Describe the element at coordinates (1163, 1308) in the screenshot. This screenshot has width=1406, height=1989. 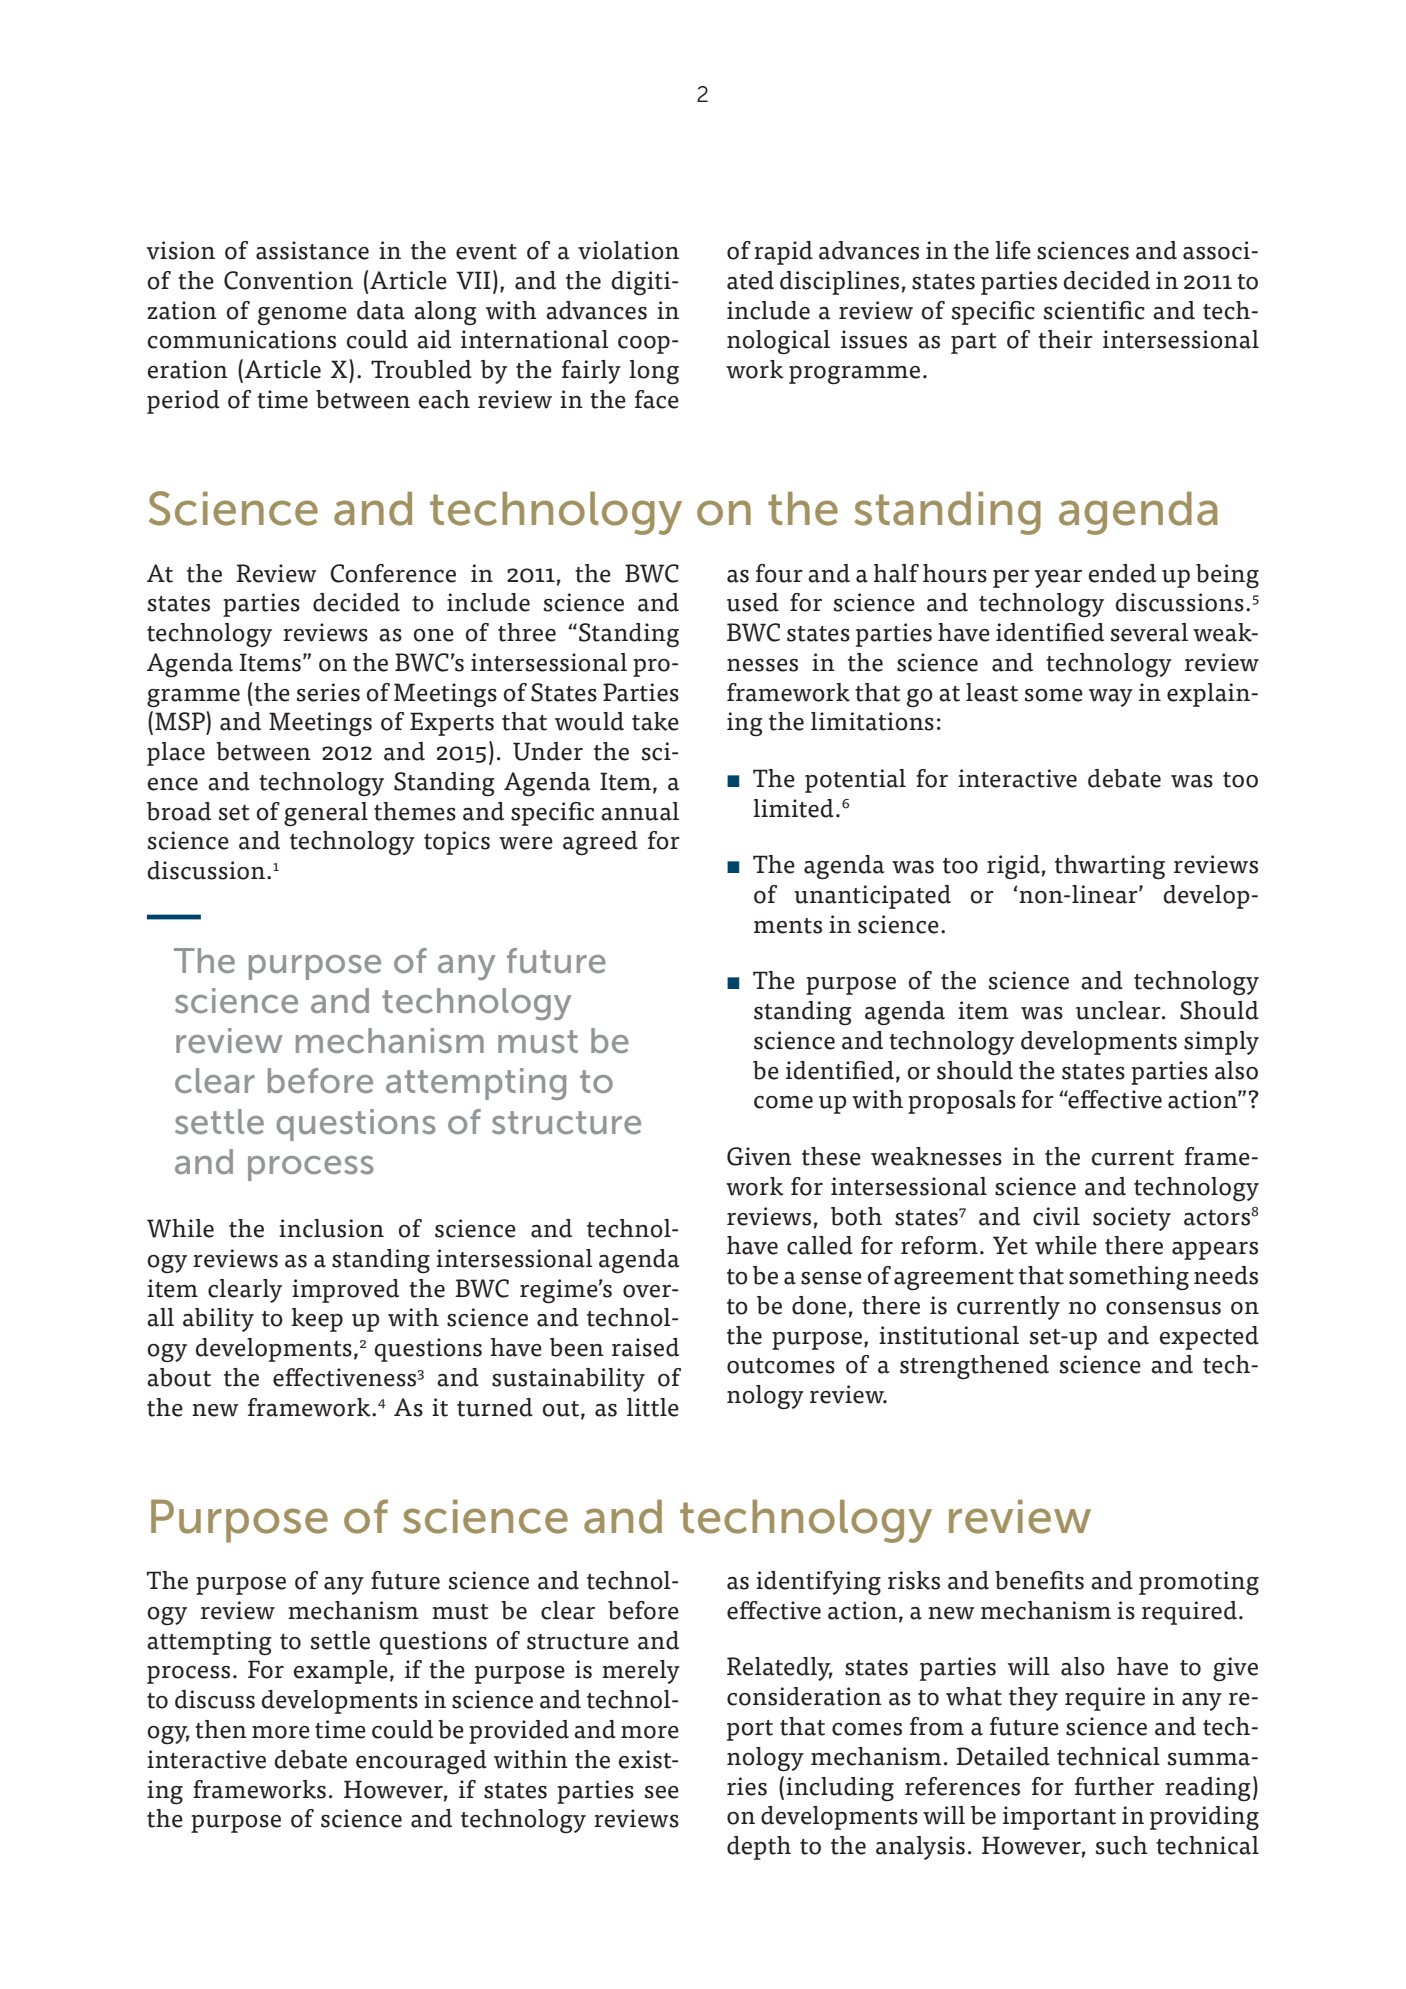
I see `consensus` at that location.
